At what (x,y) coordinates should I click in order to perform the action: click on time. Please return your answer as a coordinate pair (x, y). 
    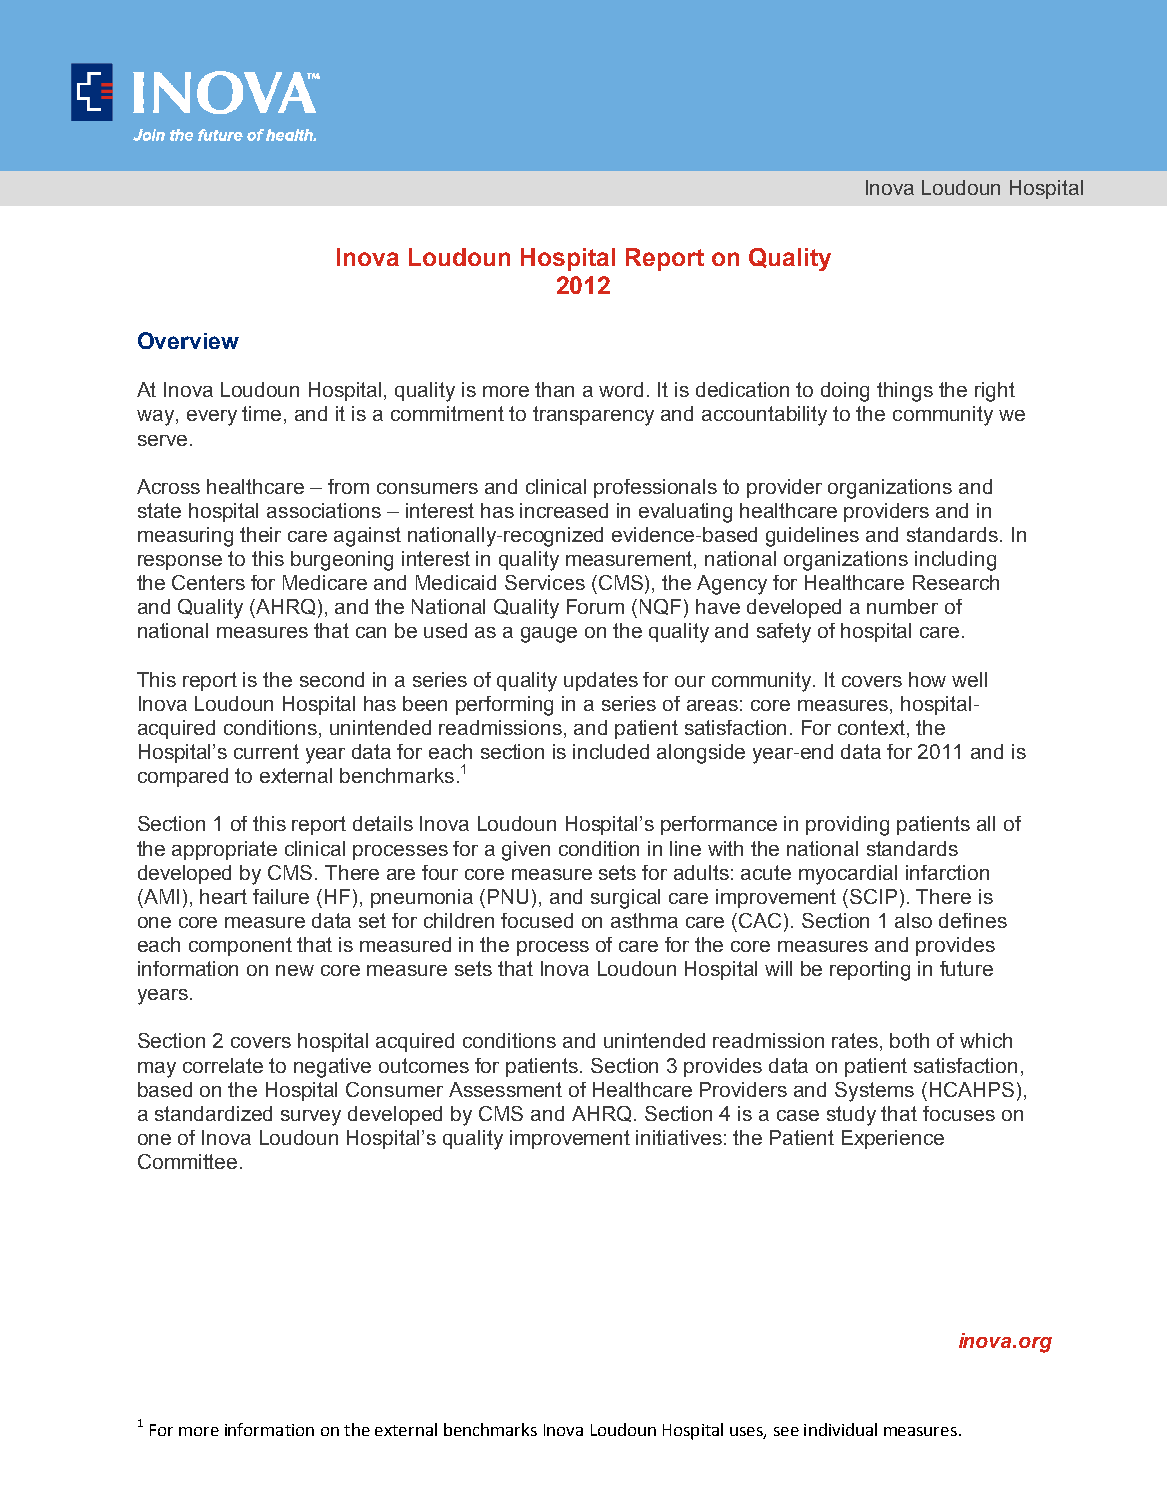
    Looking at the image, I should click on (263, 415).
